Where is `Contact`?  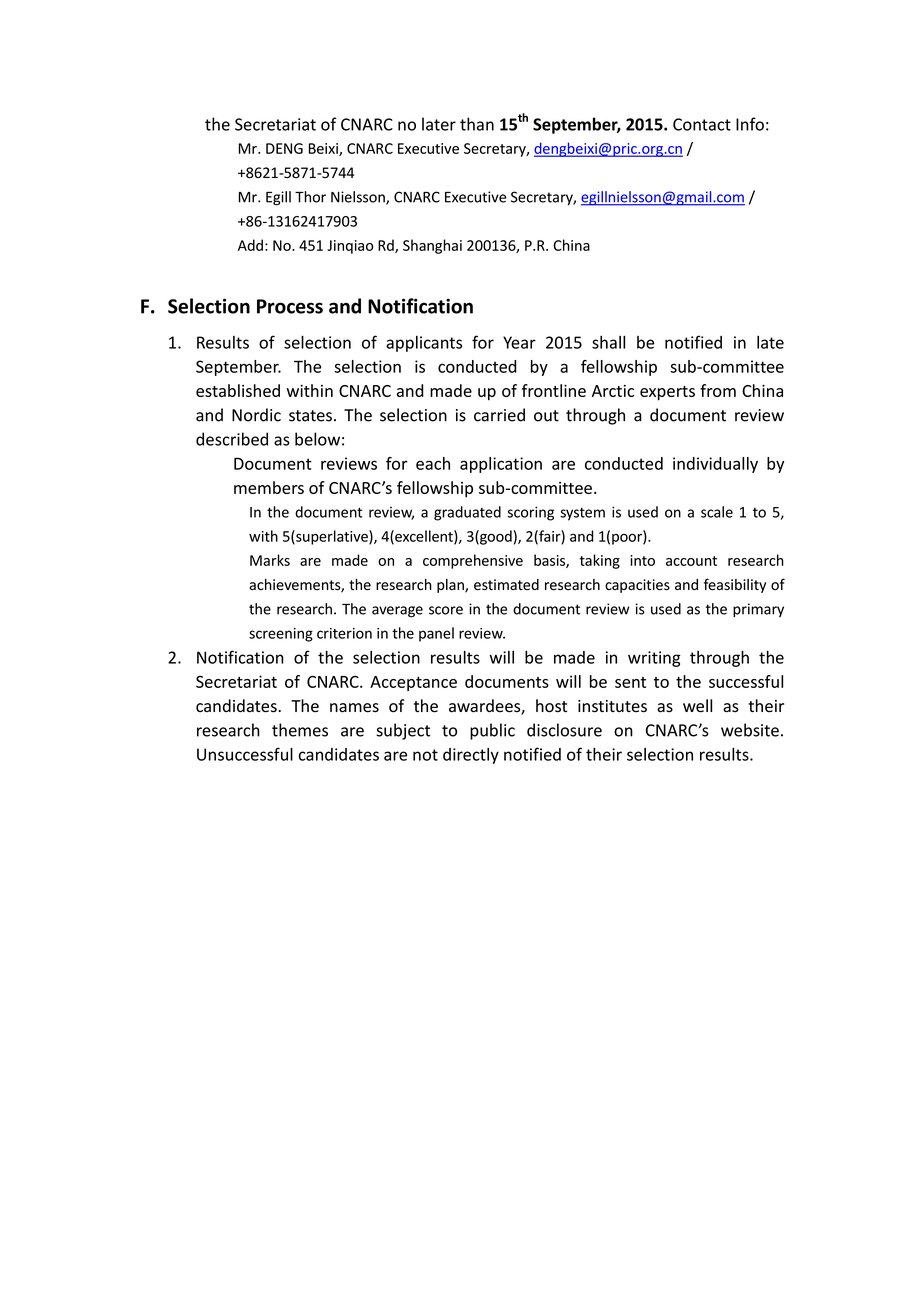 Contact is located at coordinates (702, 124).
